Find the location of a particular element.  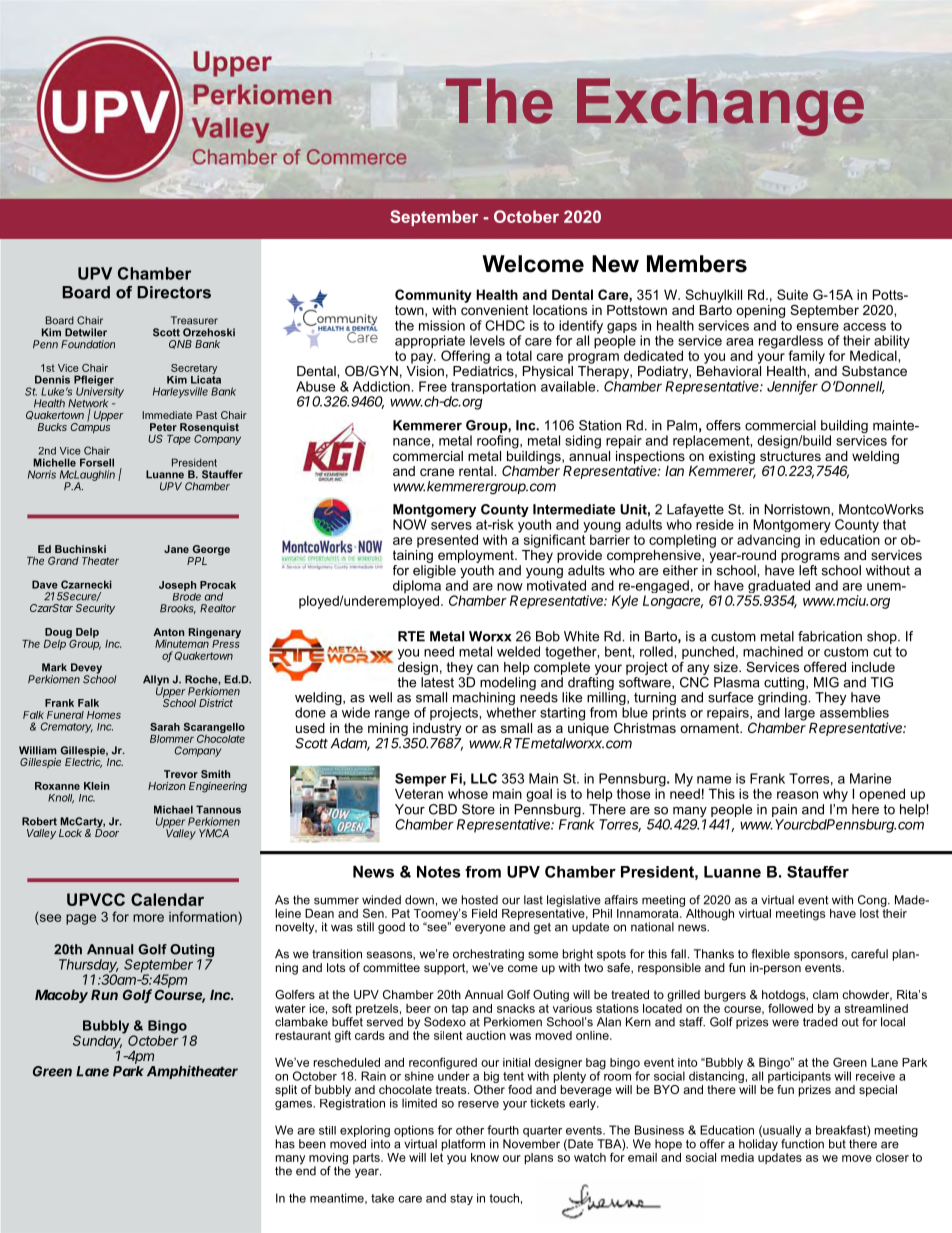

has is located at coordinates (285, 1144).
